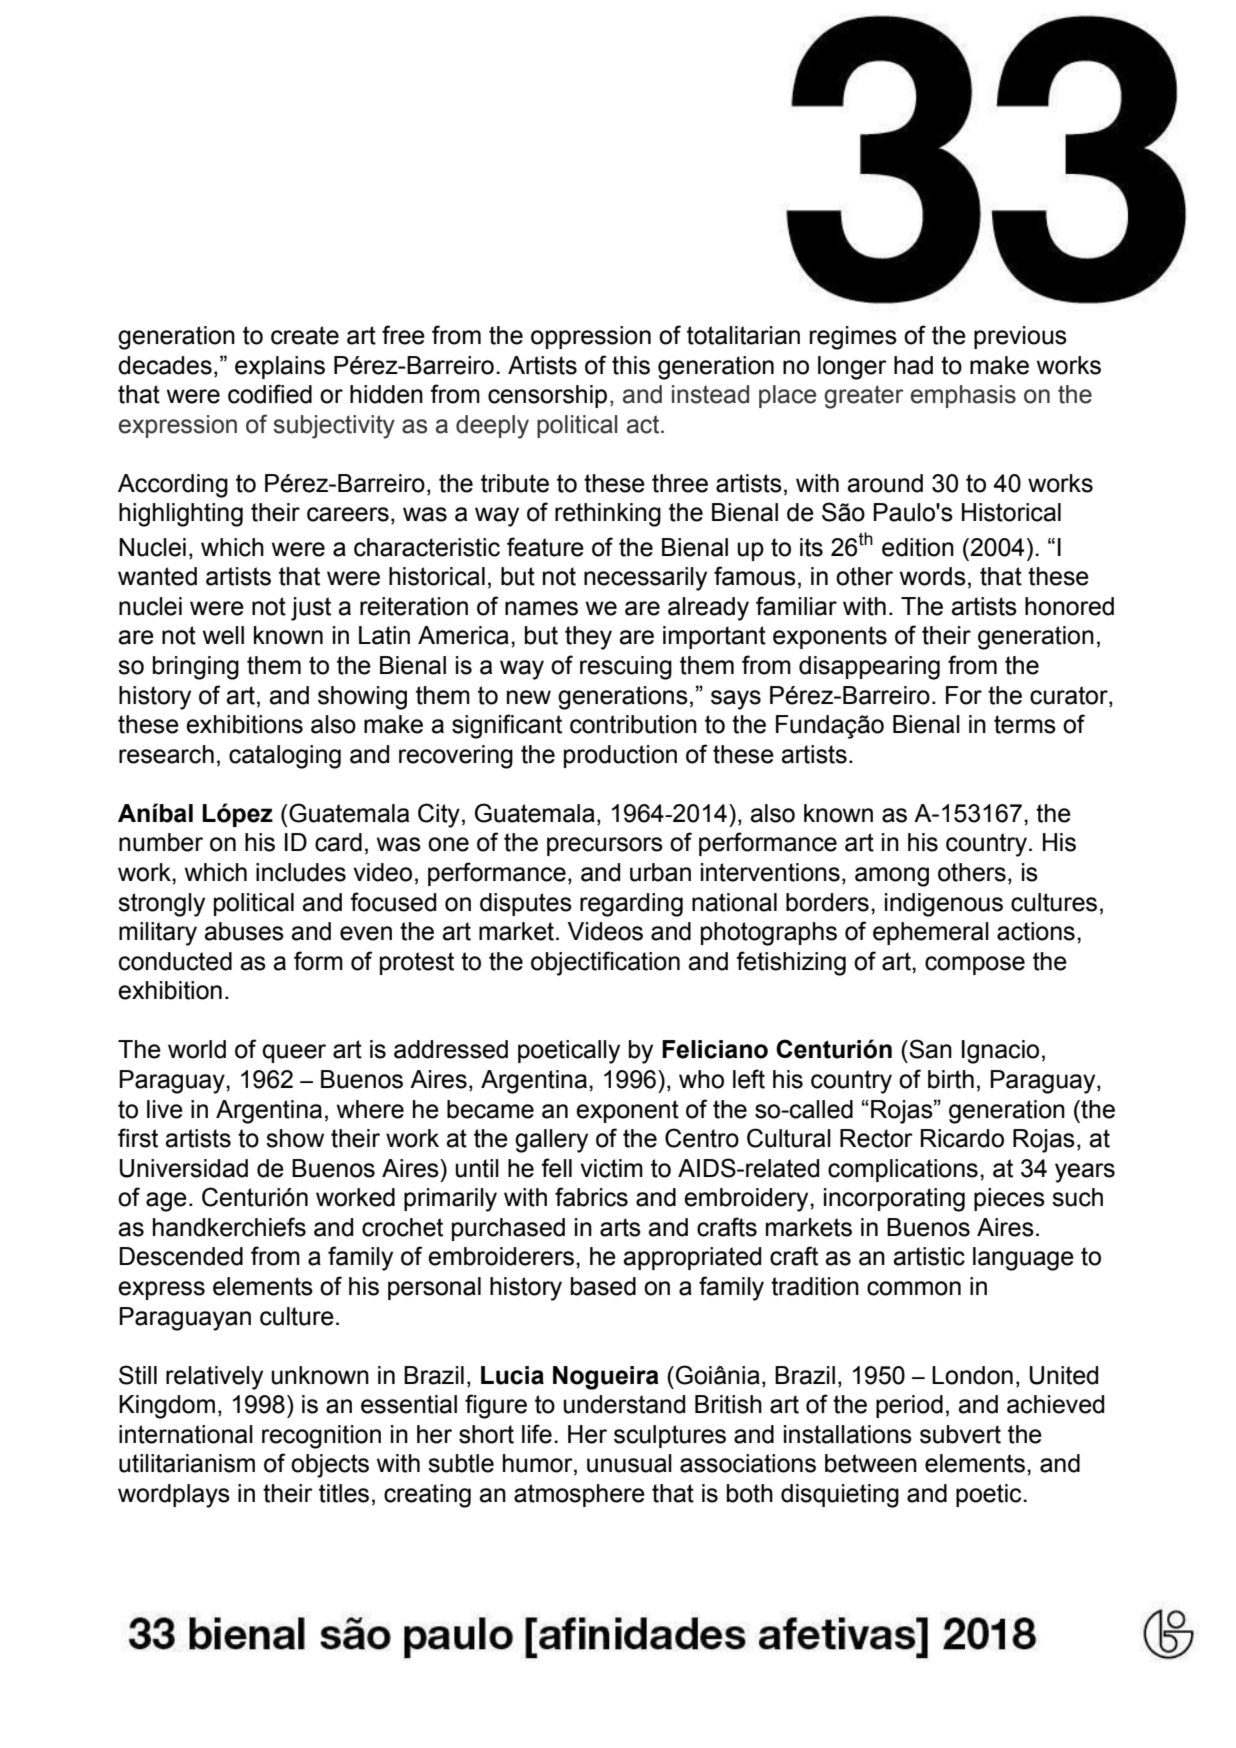  I want to click on disappearing, so click(869, 668).
